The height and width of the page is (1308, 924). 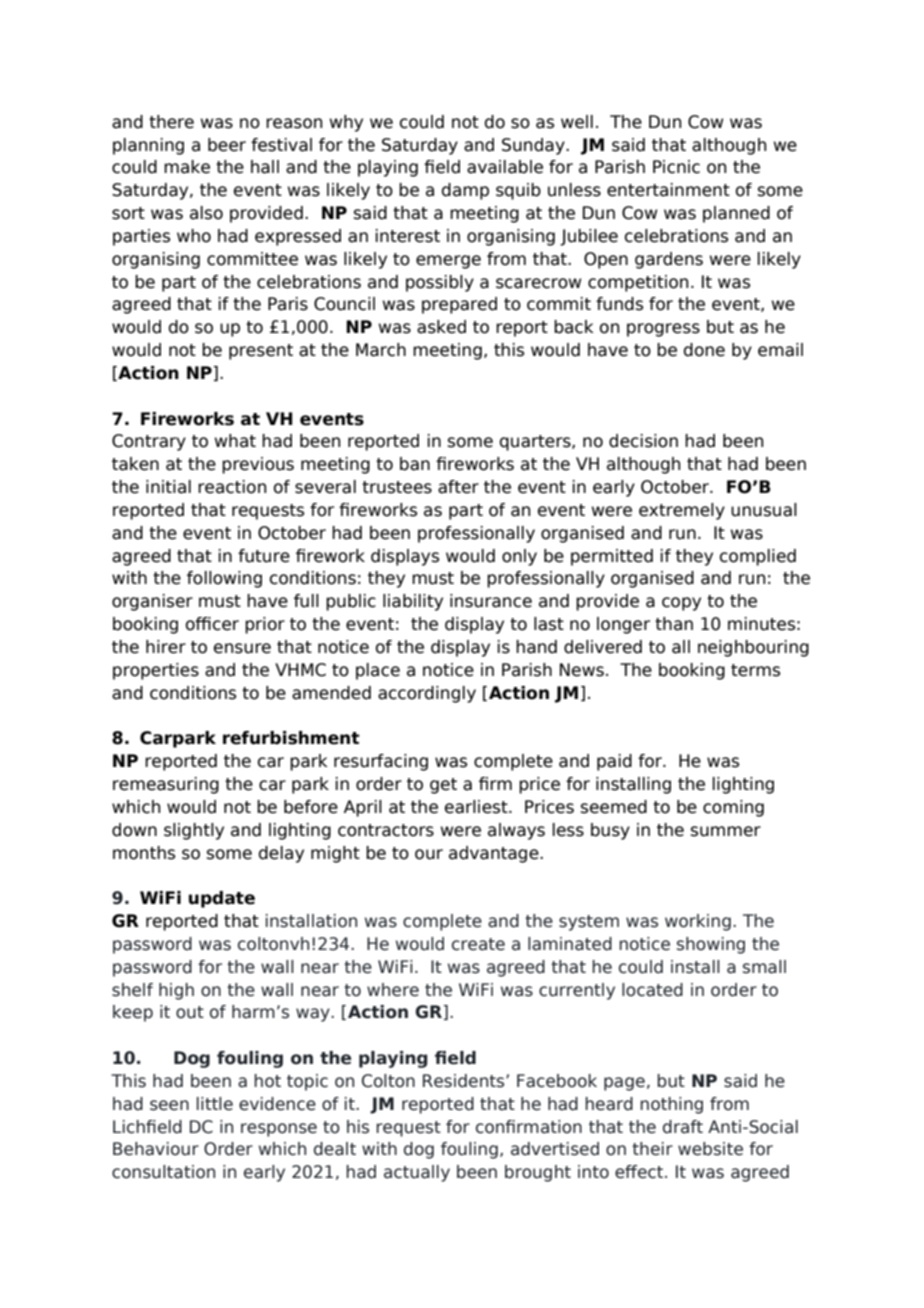 I want to click on damp, so click(x=465, y=191).
